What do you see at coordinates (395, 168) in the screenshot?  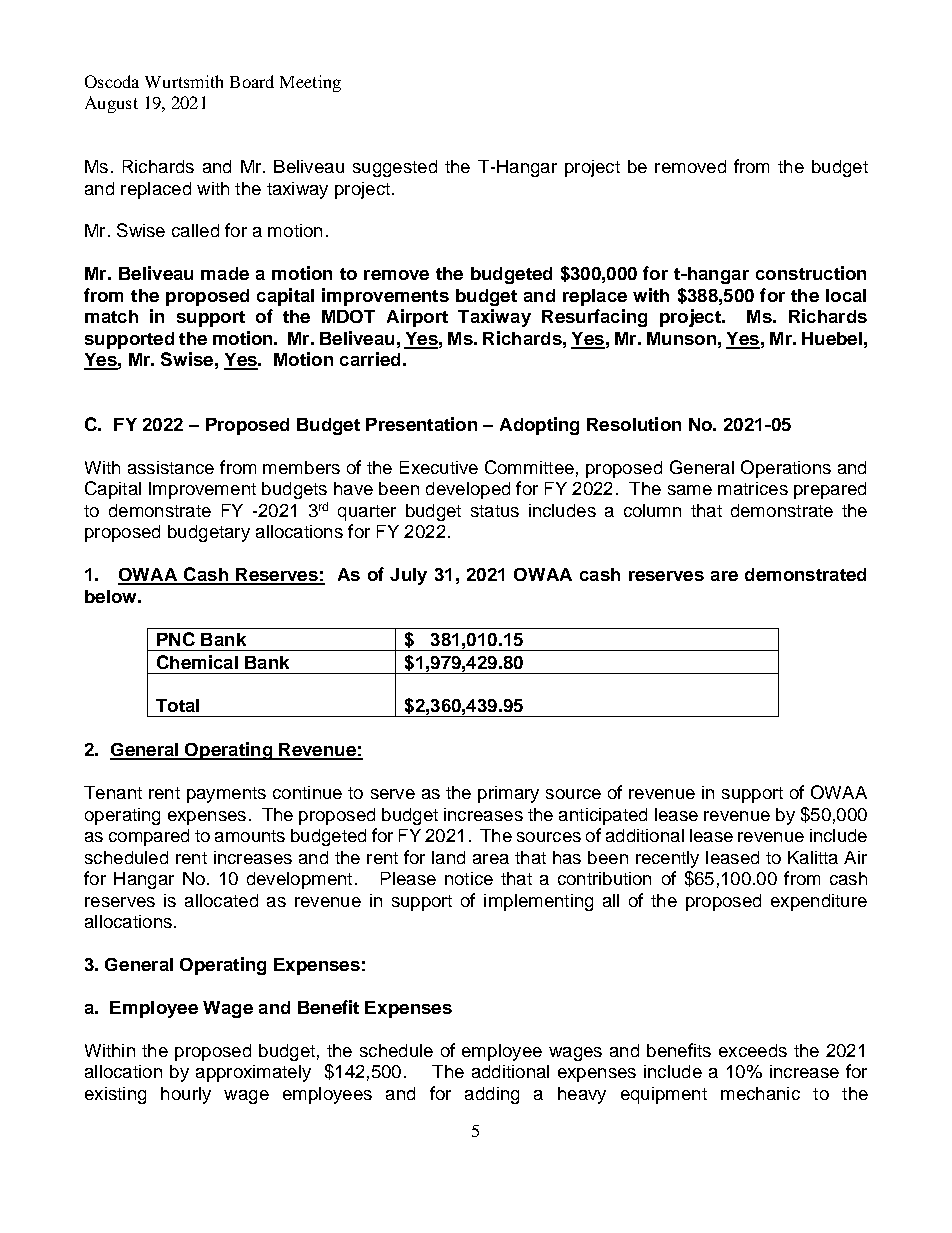 I see `suggested` at bounding box center [395, 168].
